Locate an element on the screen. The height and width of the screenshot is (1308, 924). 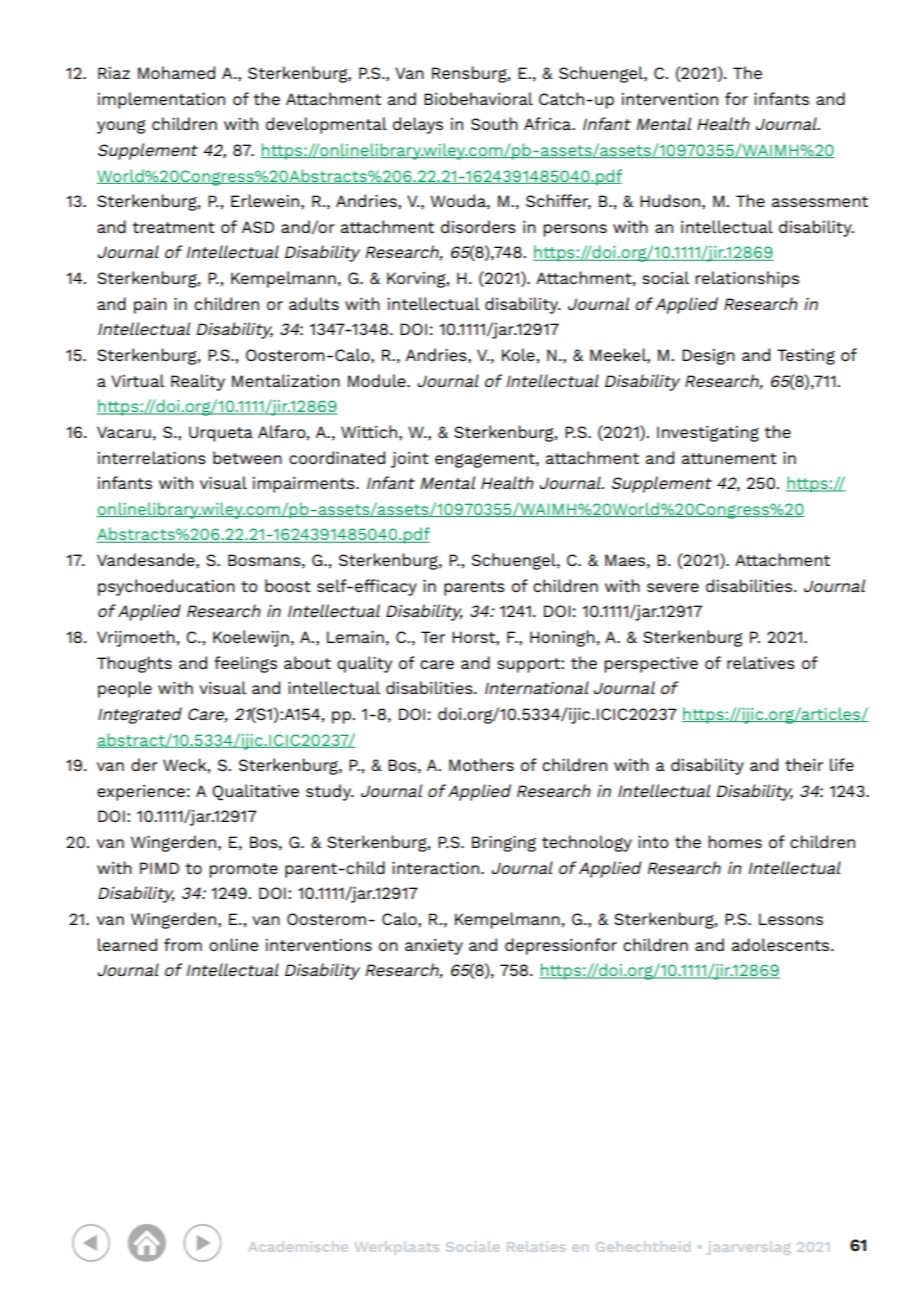
implementation is located at coordinates (161, 100).
